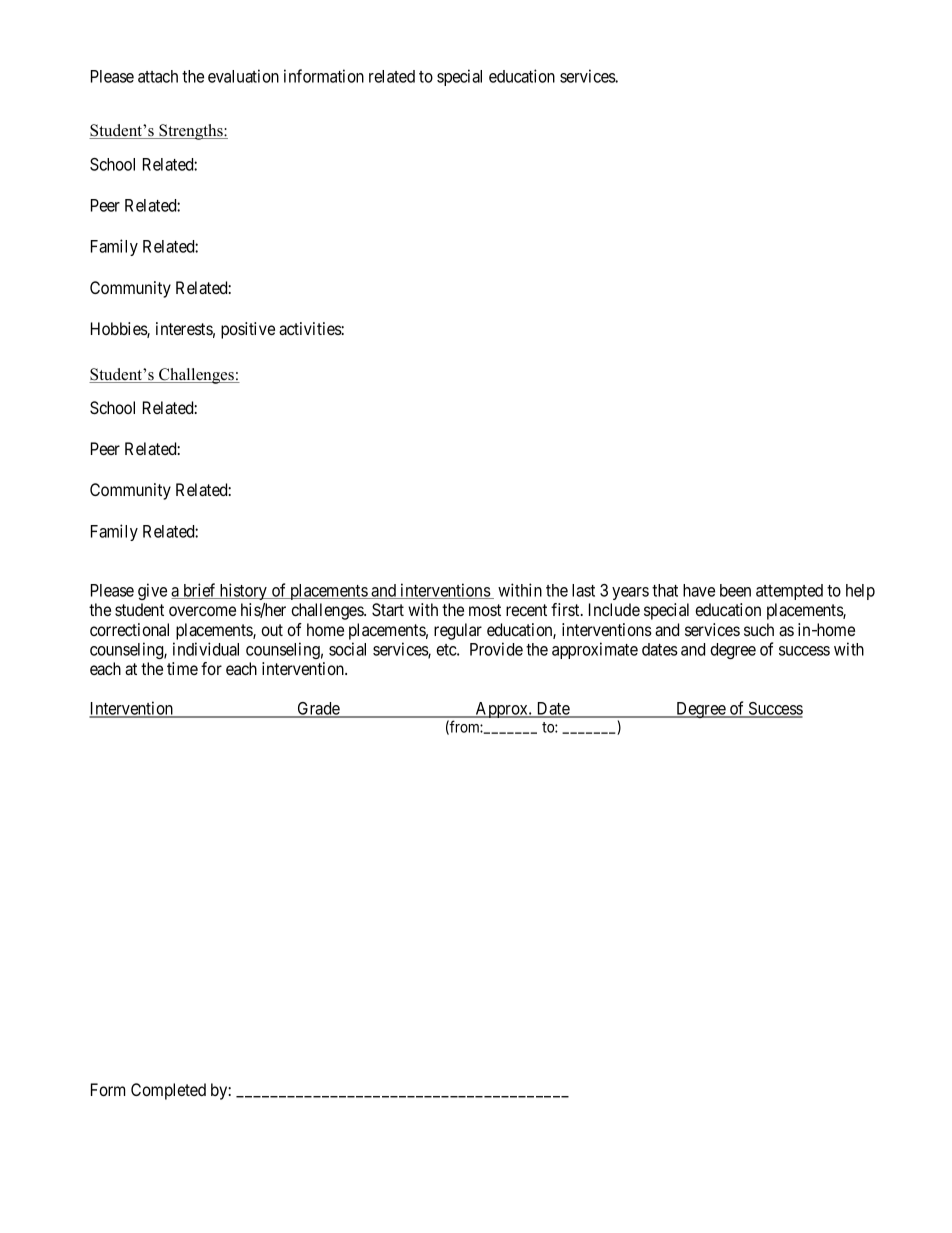 The height and width of the screenshot is (1233, 952). What do you see at coordinates (318, 710) in the screenshot?
I see `Grade` at bounding box center [318, 710].
